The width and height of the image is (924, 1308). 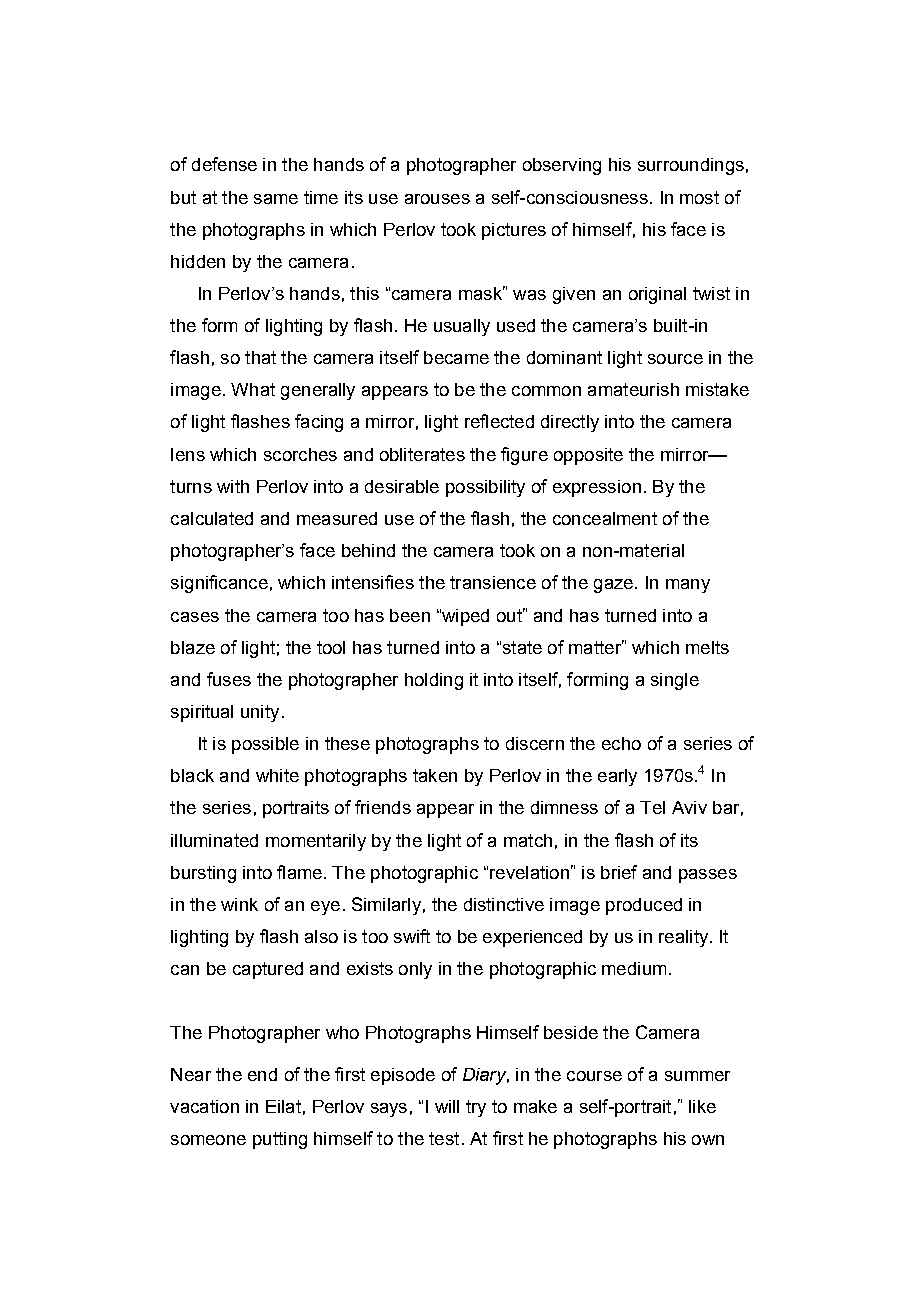 I want to click on with, so click(x=233, y=486).
